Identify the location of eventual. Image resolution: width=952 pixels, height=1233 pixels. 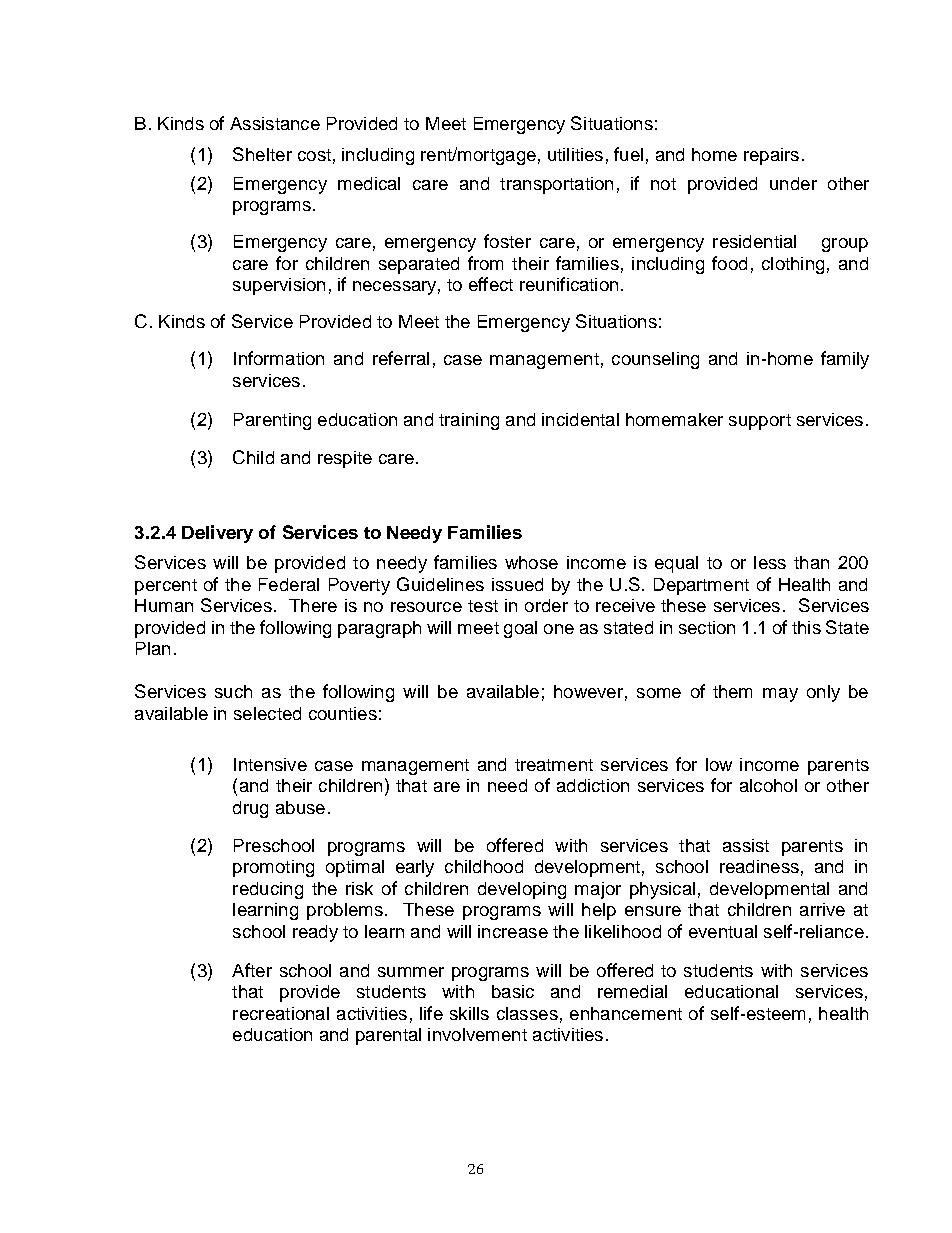
(723, 931).
